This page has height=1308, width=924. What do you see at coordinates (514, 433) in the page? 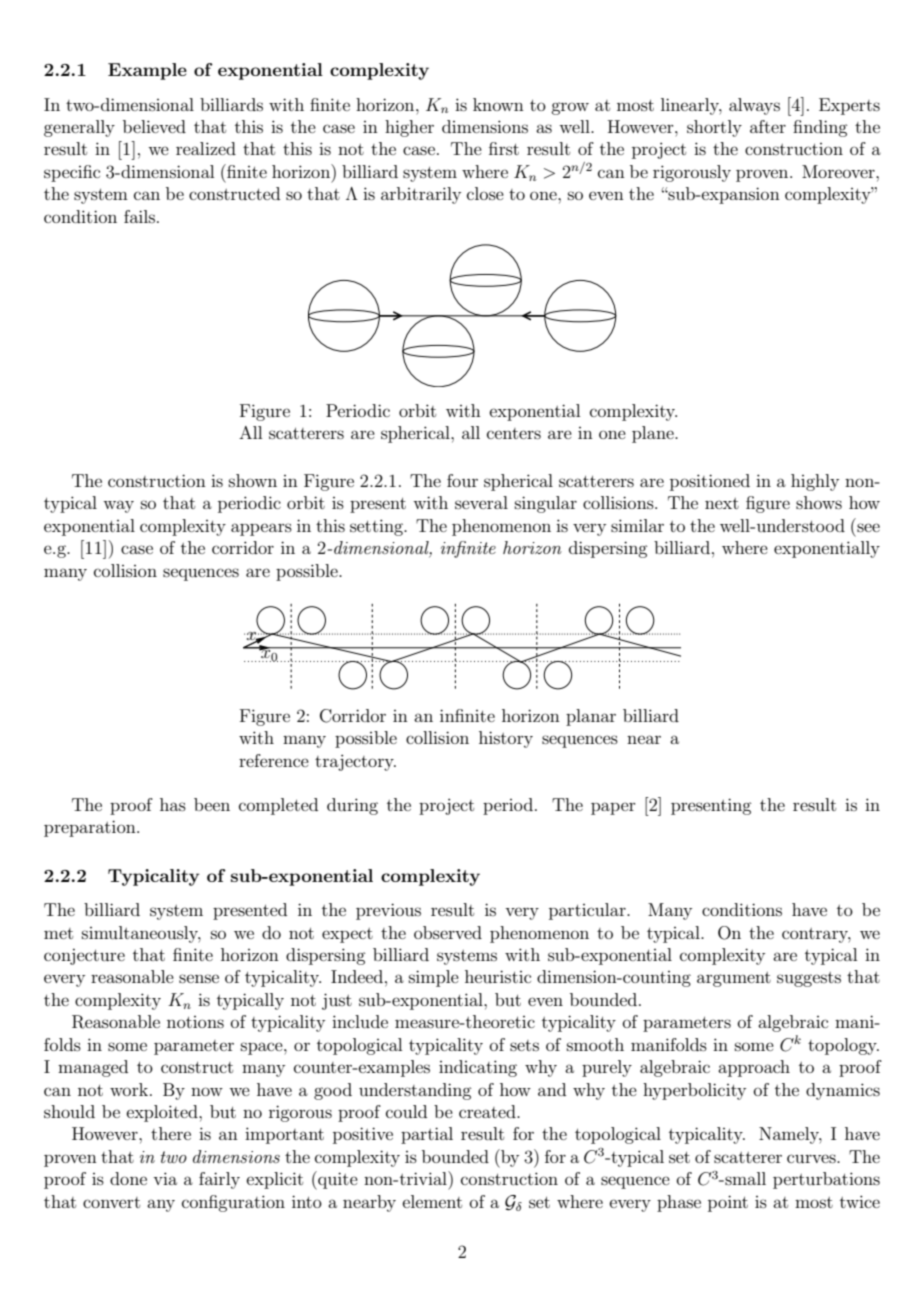
I see `centers` at bounding box center [514, 433].
